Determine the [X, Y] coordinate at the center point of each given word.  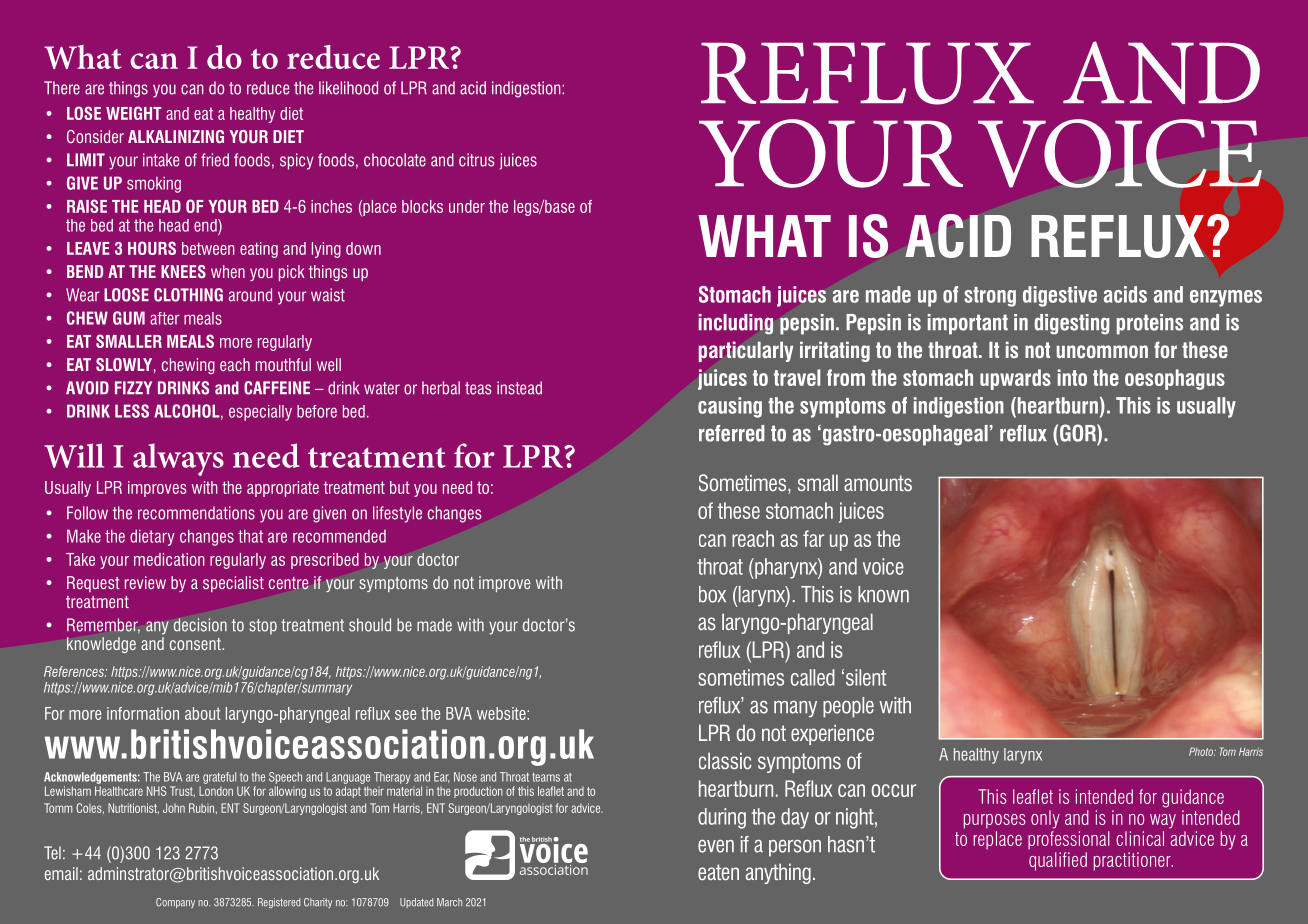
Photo [1202, 751]
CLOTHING [188, 295]
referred [732, 433]
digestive [1060, 296]
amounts [878, 483]
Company [175, 903]
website [502, 713]
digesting [1072, 324]
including [736, 324]
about [203, 713]
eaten [718, 872]
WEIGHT [134, 113]
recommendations [196, 513]
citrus [476, 160]
